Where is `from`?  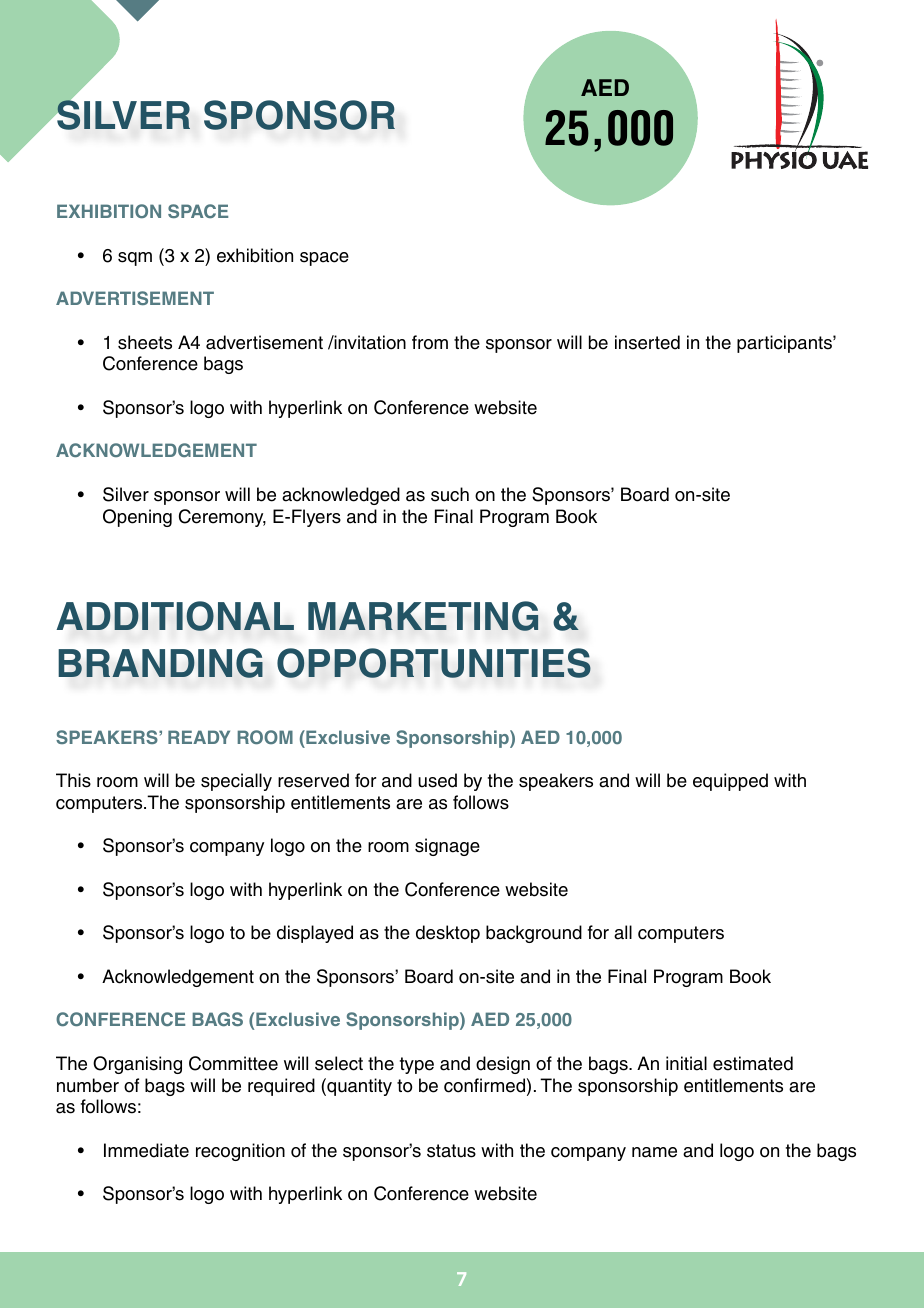
from is located at coordinates (430, 342).
